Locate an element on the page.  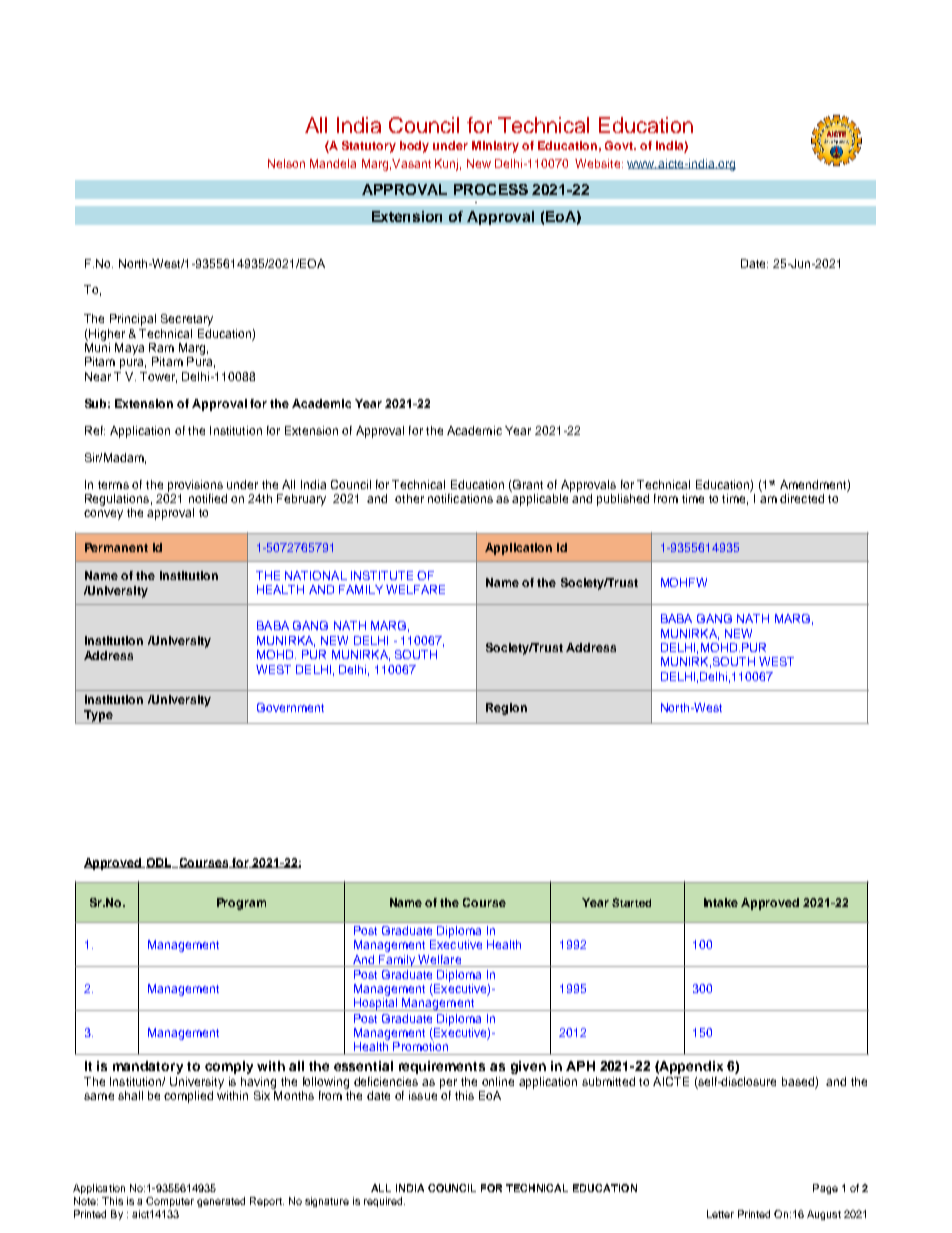
required is located at coordinates (384, 1202).
